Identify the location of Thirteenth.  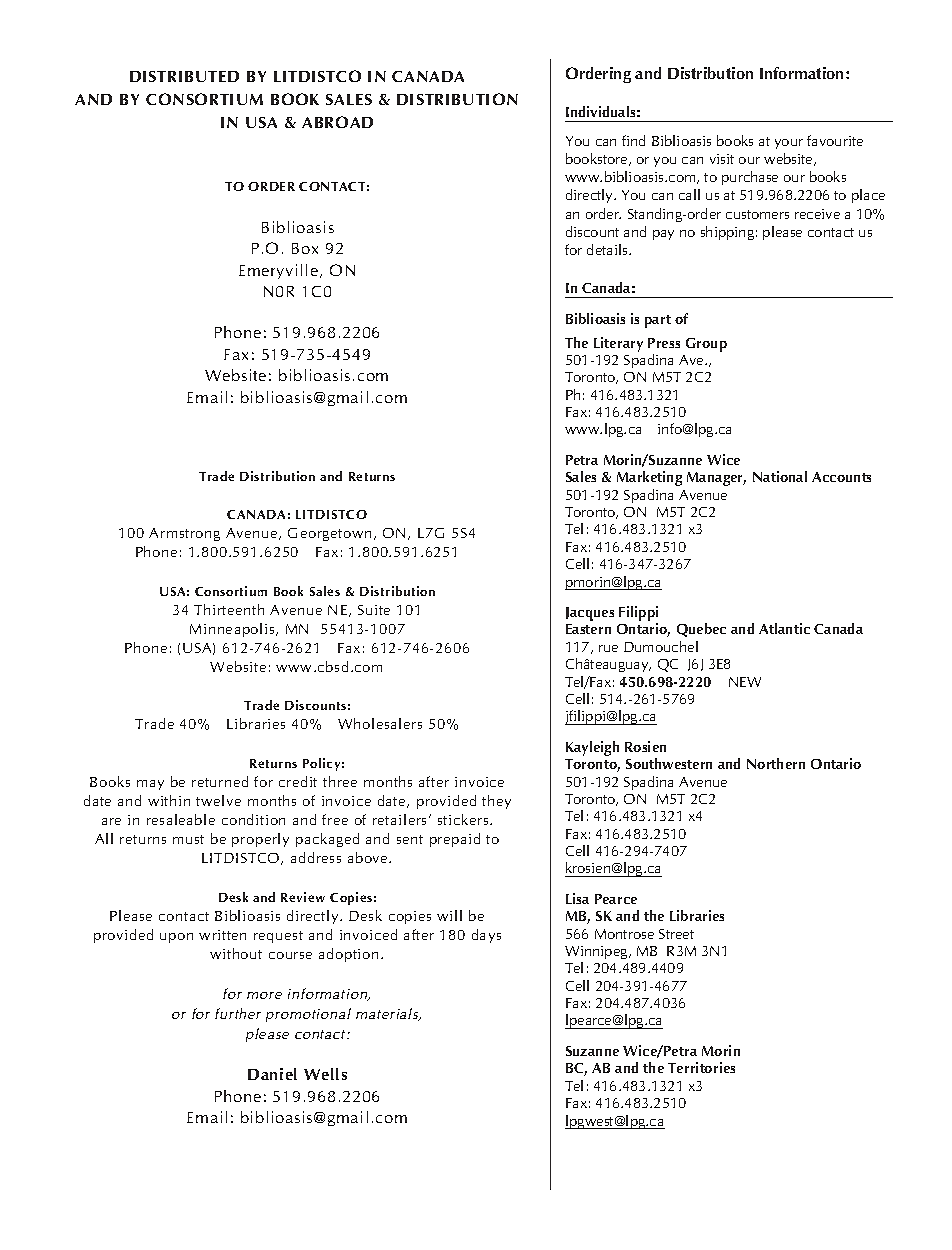
(229, 609).
